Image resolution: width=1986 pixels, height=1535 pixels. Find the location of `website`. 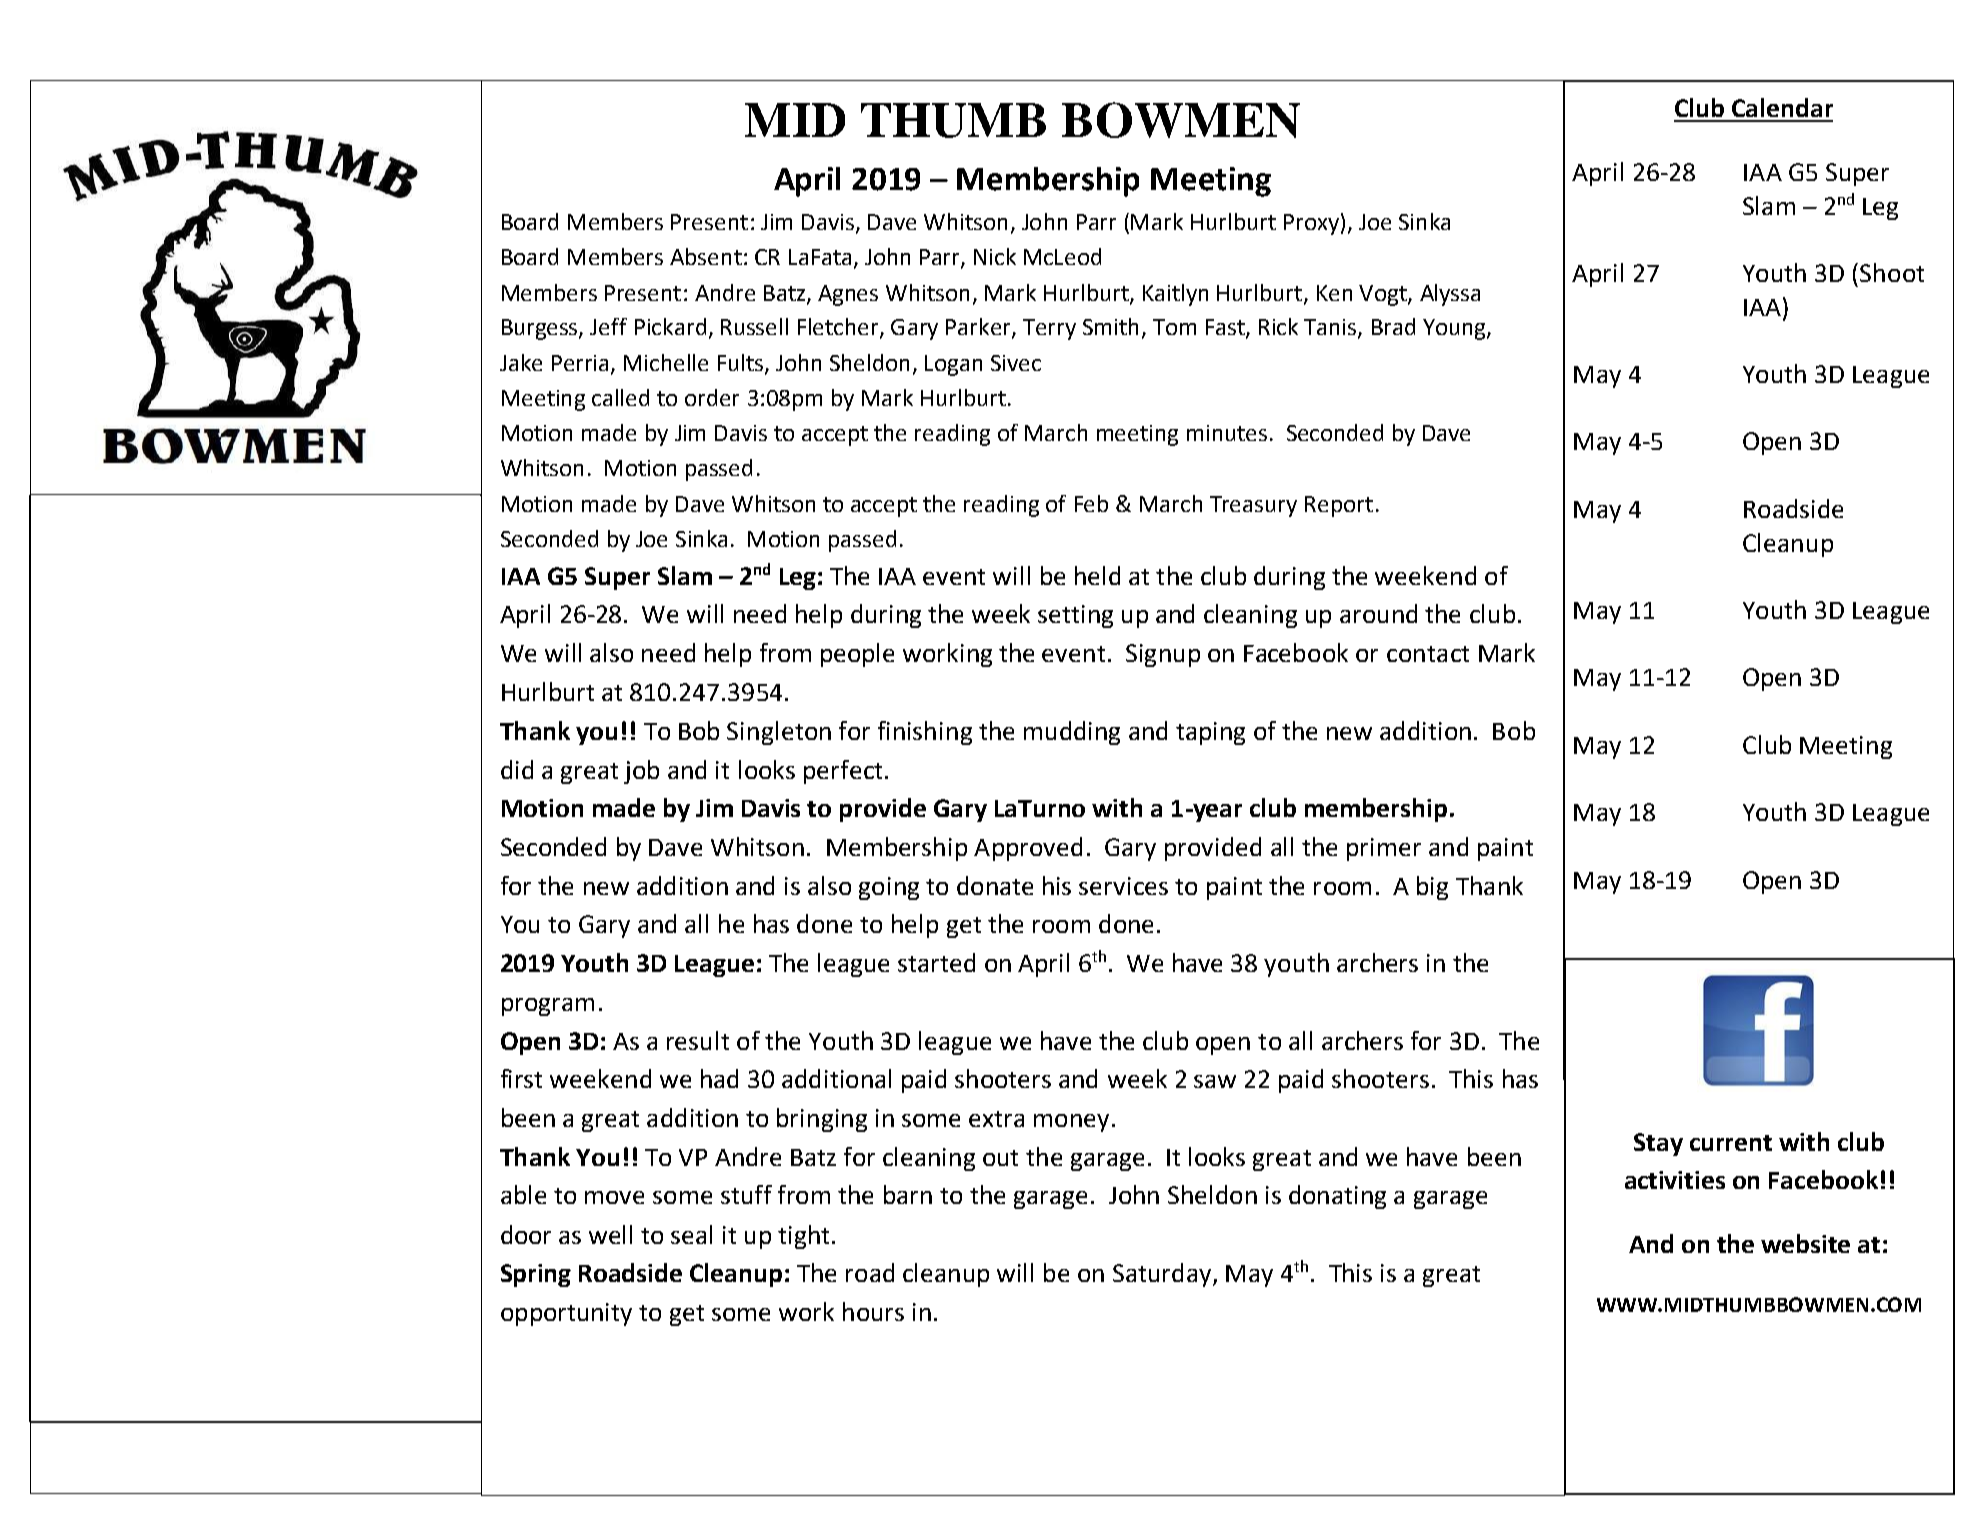

website is located at coordinates (1805, 1243).
